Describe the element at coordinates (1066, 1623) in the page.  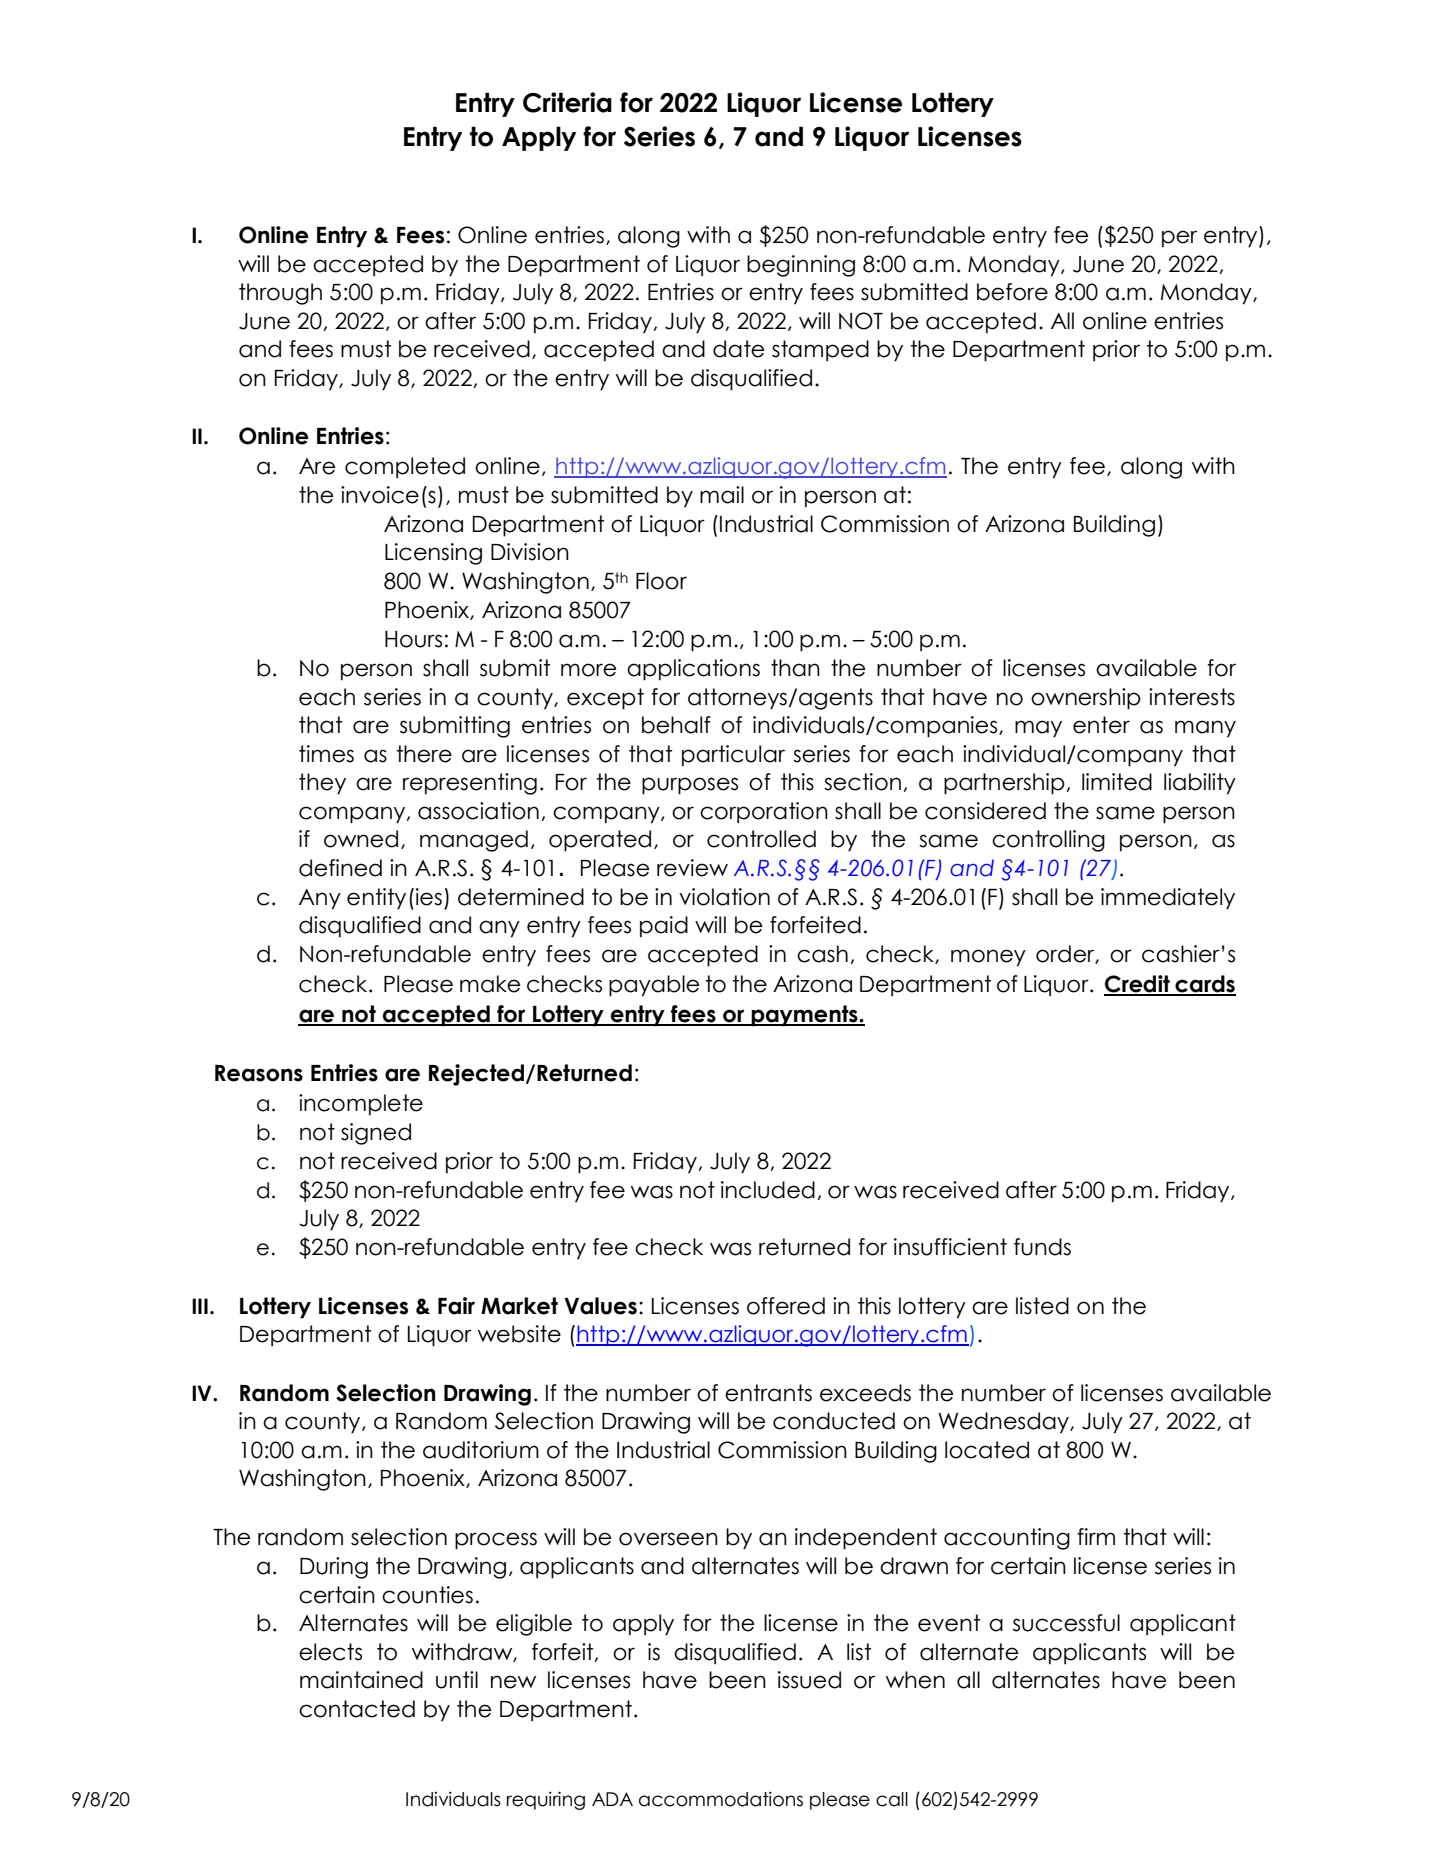
I see `successful` at that location.
